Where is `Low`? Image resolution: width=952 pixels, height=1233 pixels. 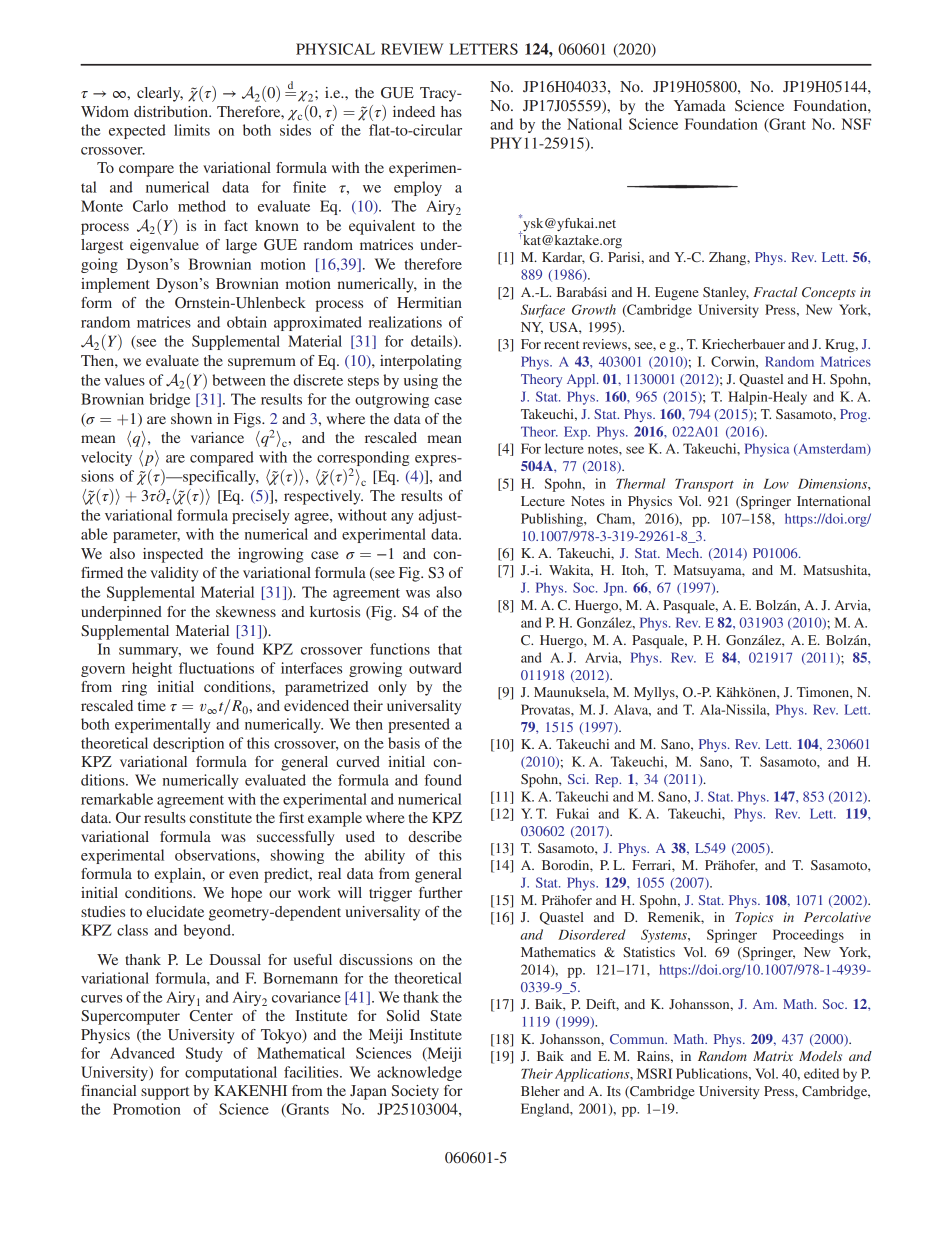 Low is located at coordinates (776, 484).
